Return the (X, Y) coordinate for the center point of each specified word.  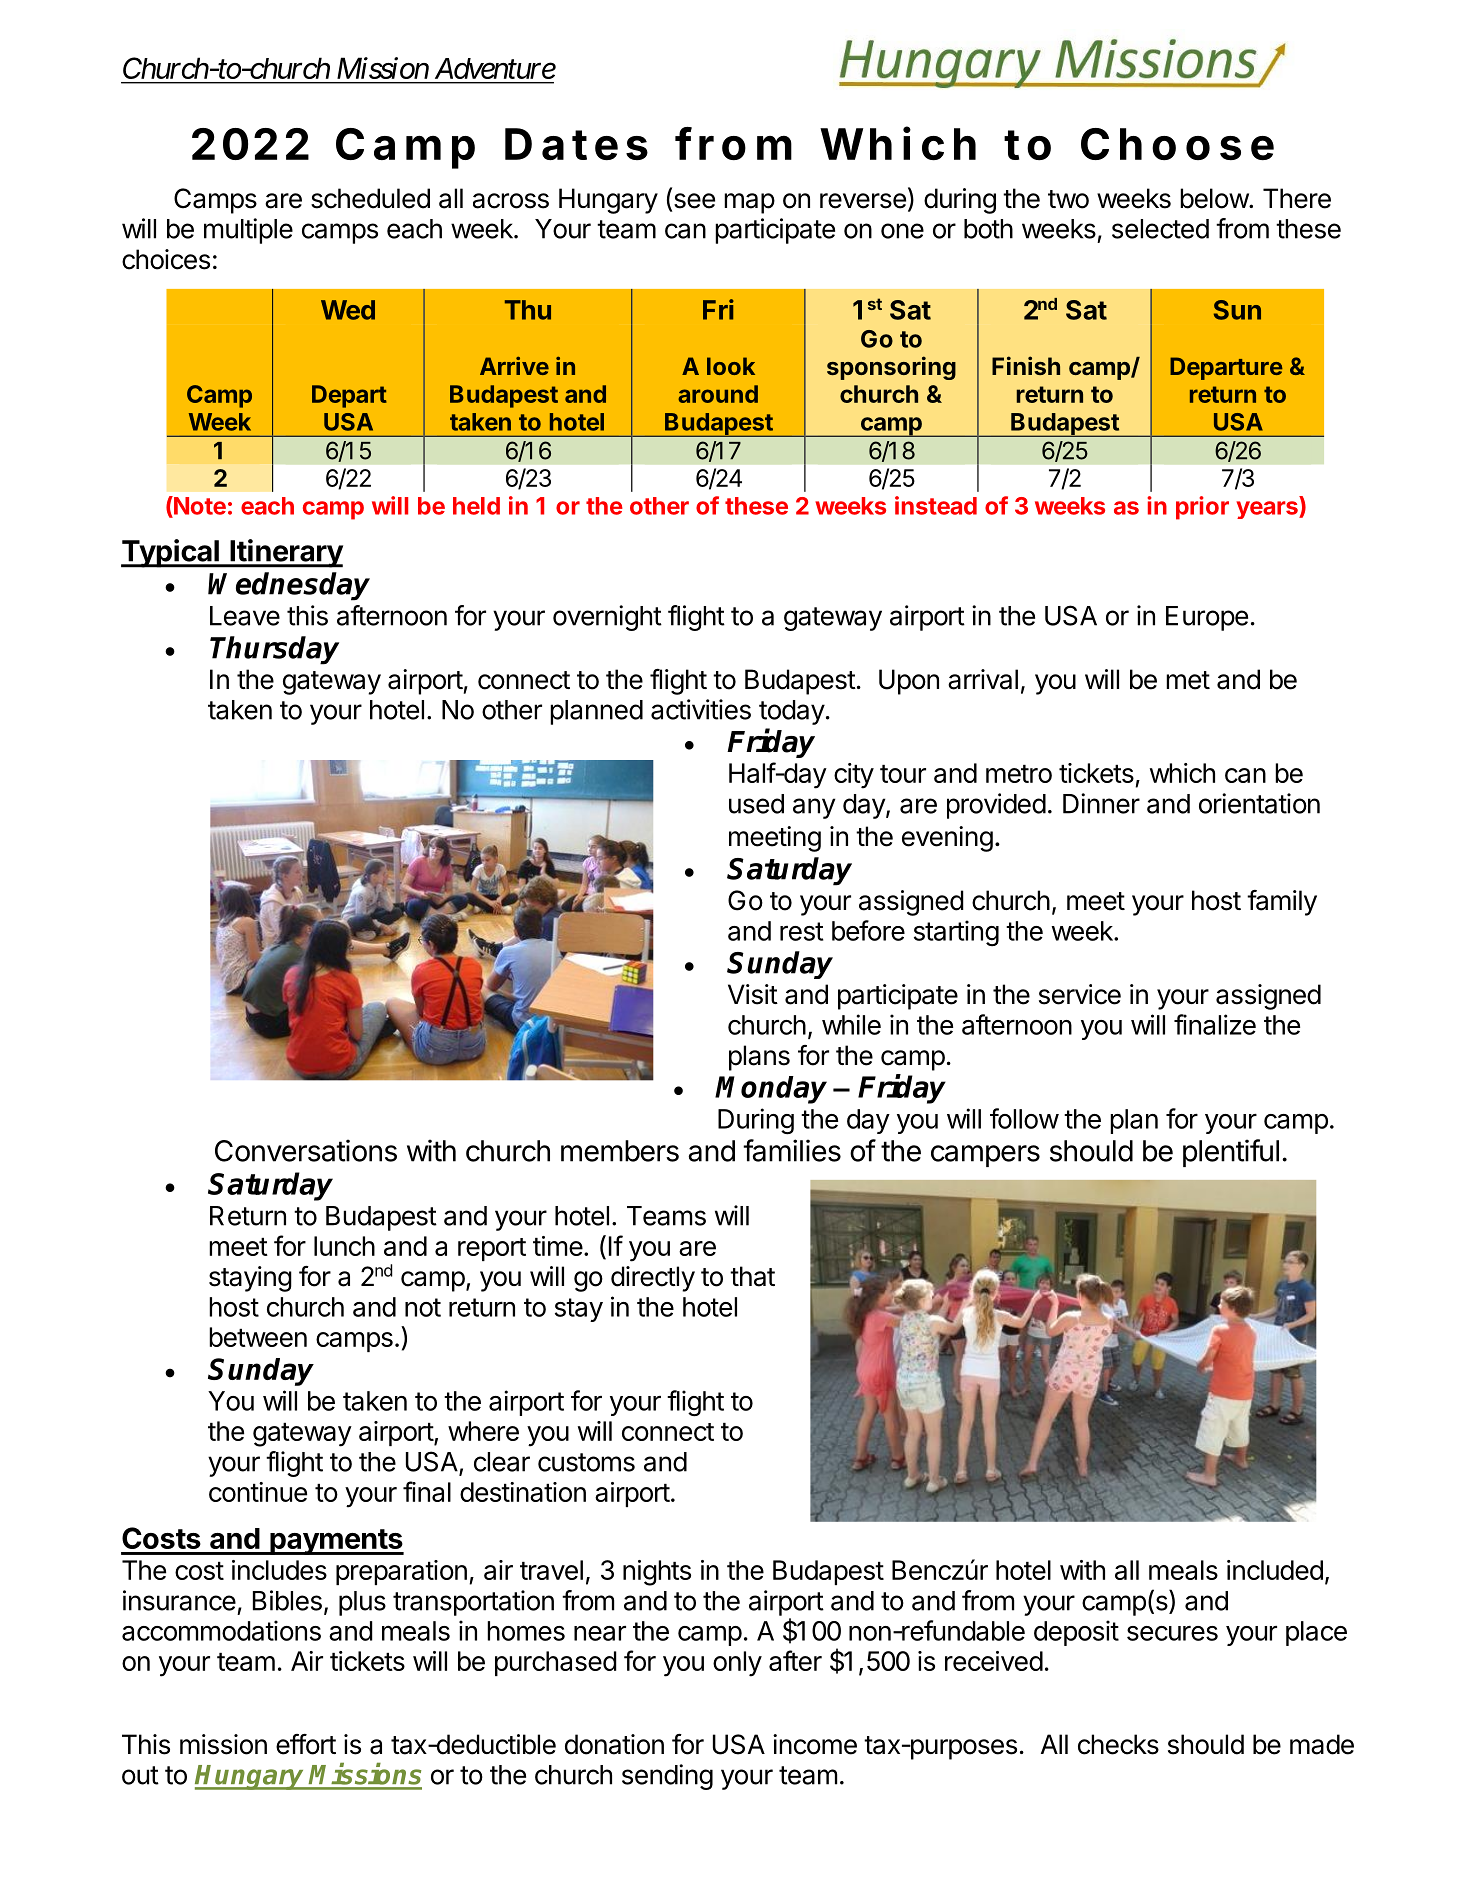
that (752, 1276)
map (749, 203)
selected (1160, 229)
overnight (607, 618)
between (258, 1337)
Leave (245, 616)
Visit (753, 994)
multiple (248, 231)
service (1080, 994)
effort (306, 1744)
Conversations (306, 1150)
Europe (1207, 618)
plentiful (1231, 1153)
